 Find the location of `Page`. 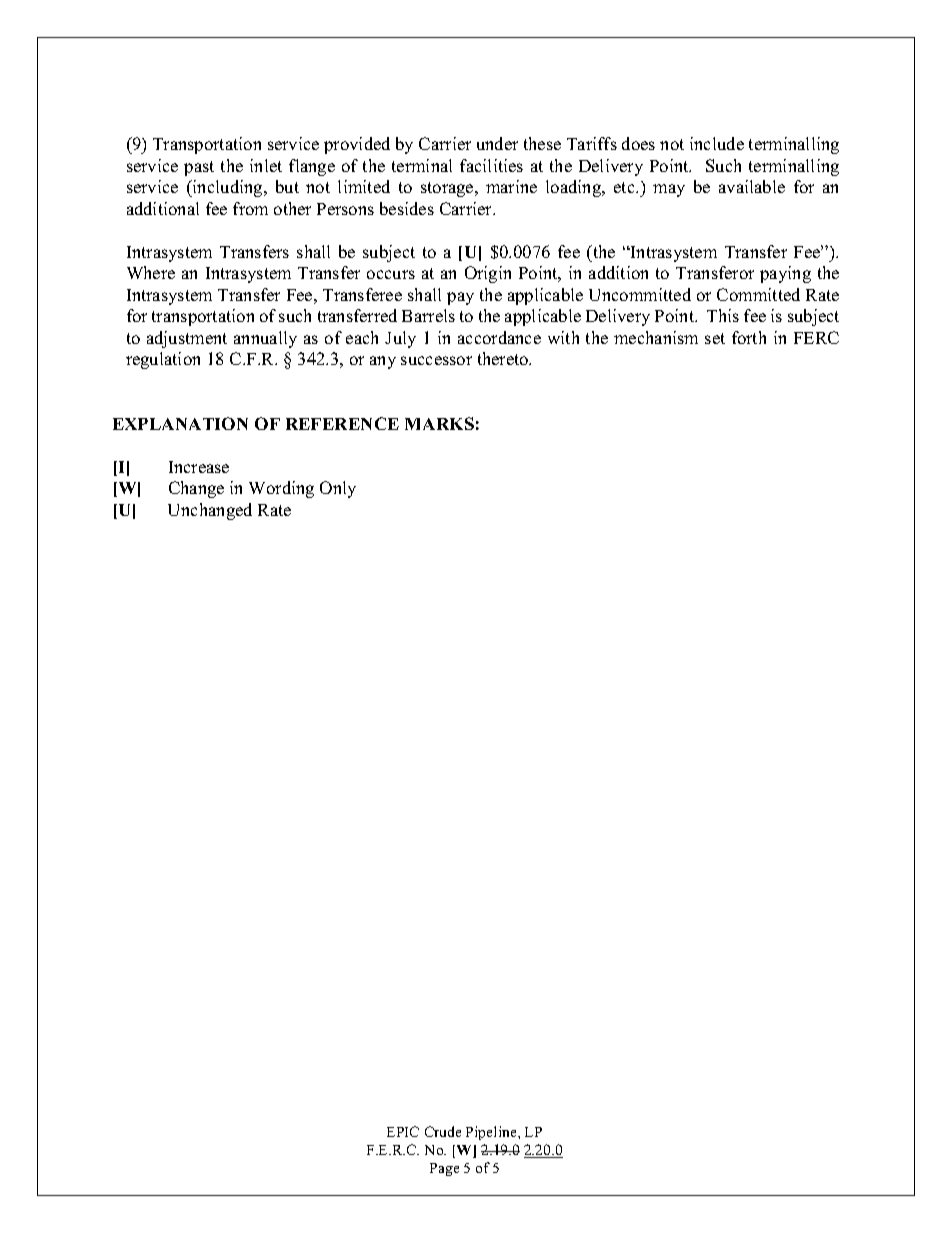

Page is located at coordinates (444, 1169).
